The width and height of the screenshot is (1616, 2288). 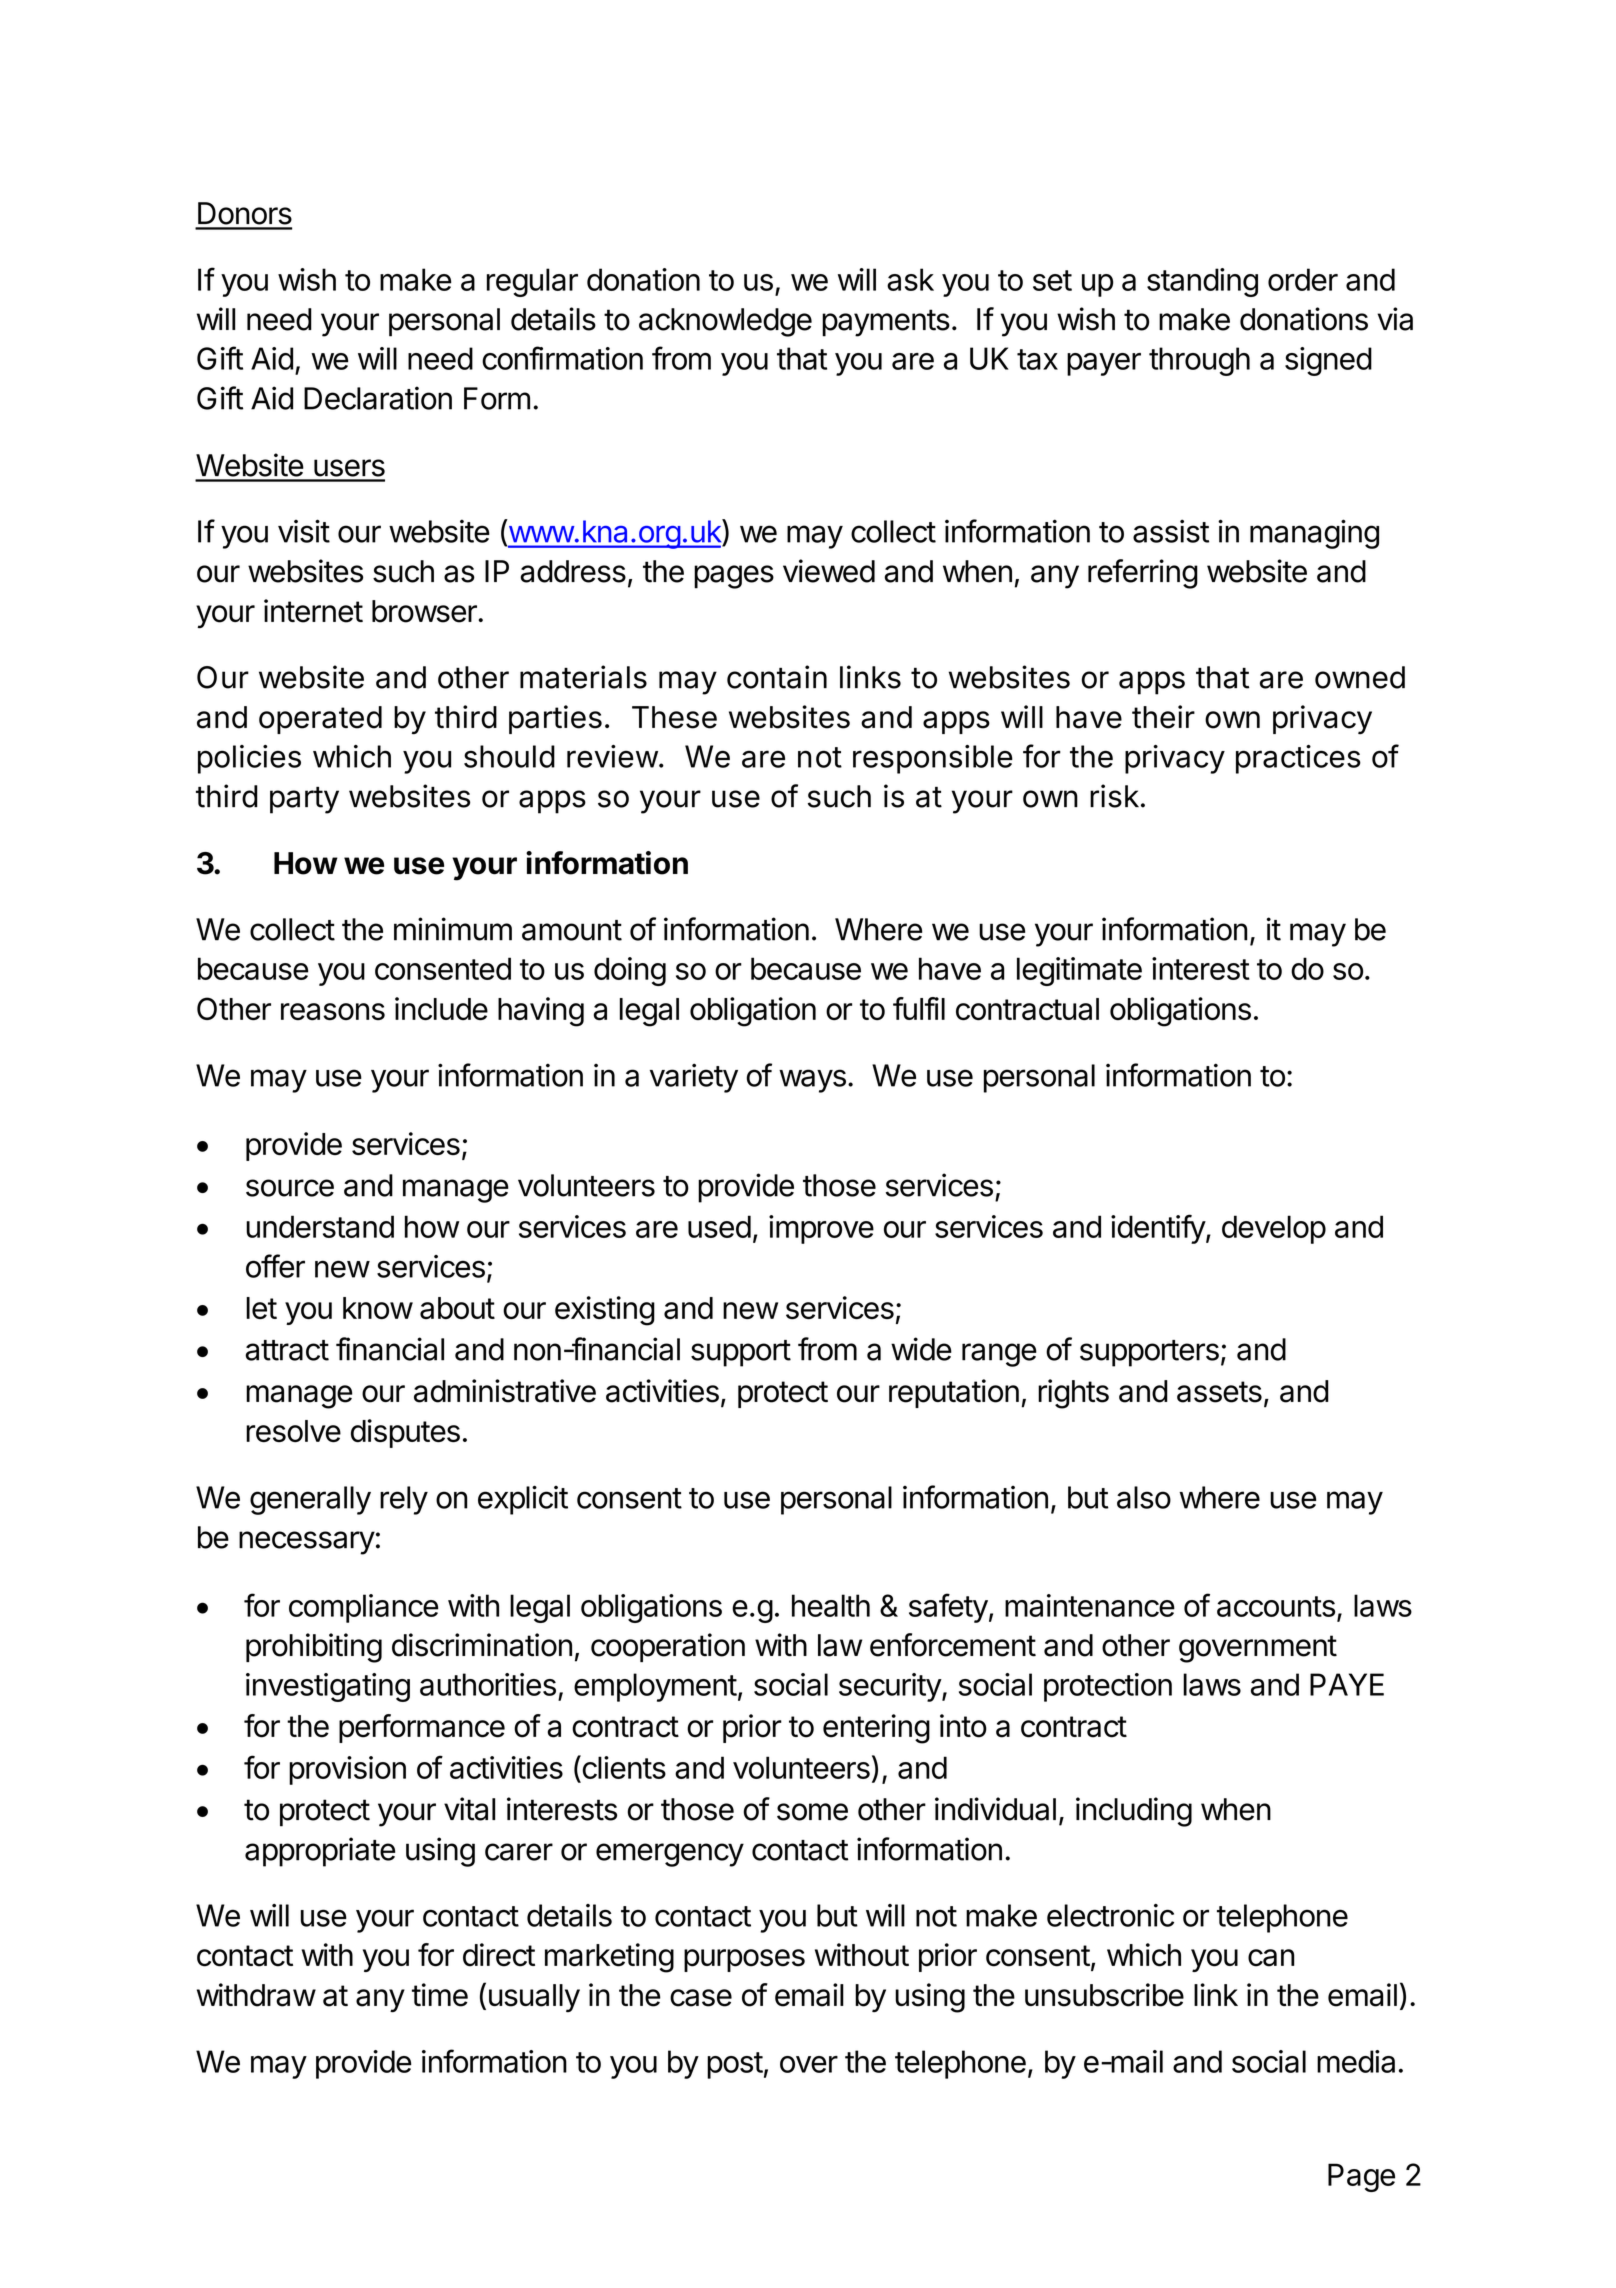 I want to click on payments, so click(x=886, y=323).
